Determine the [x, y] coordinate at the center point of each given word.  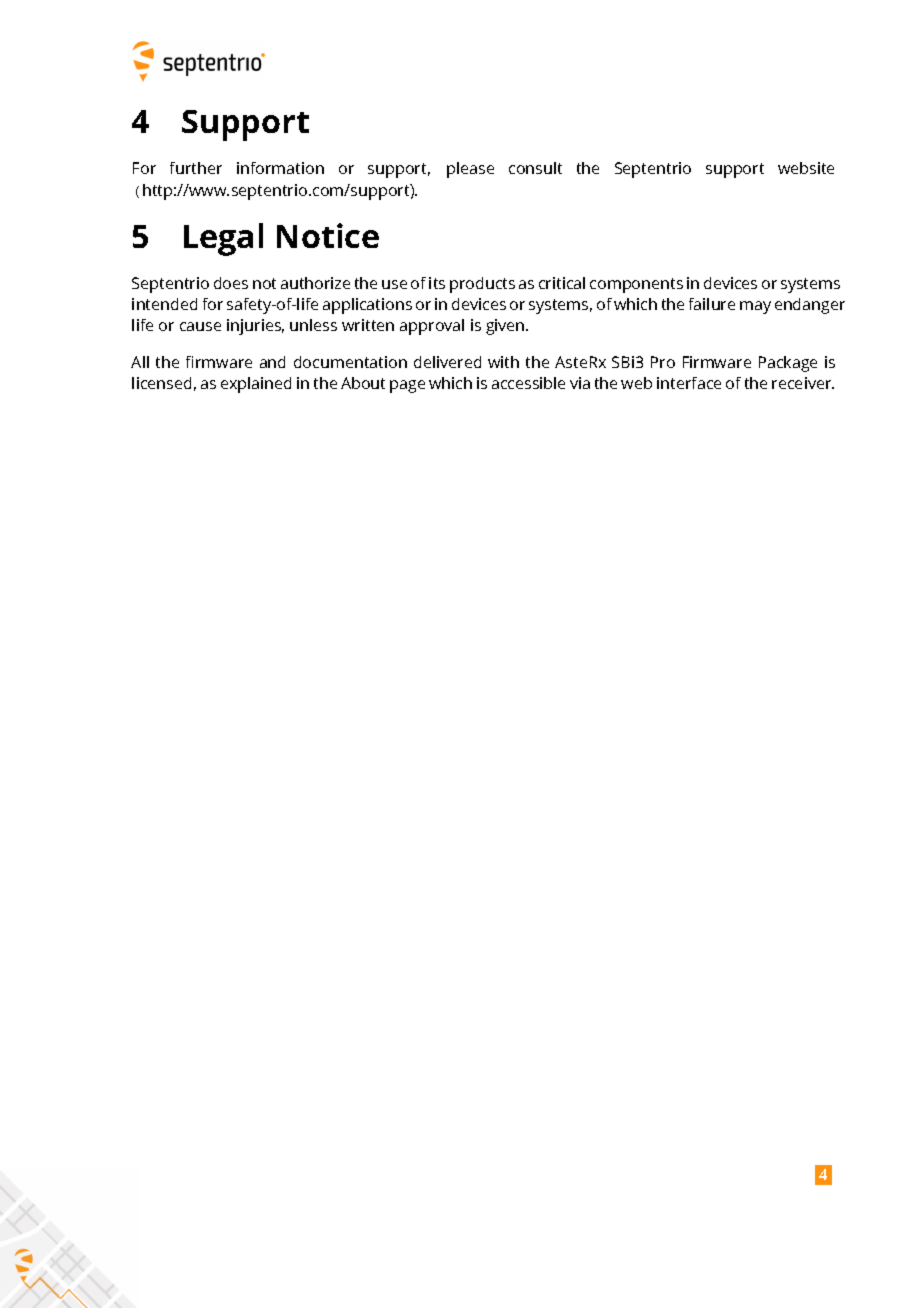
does [231, 283]
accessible [528, 383]
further [196, 168]
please [470, 170]
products [482, 285]
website [806, 168]
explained [256, 385]
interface [689, 383]
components [636, 285]
